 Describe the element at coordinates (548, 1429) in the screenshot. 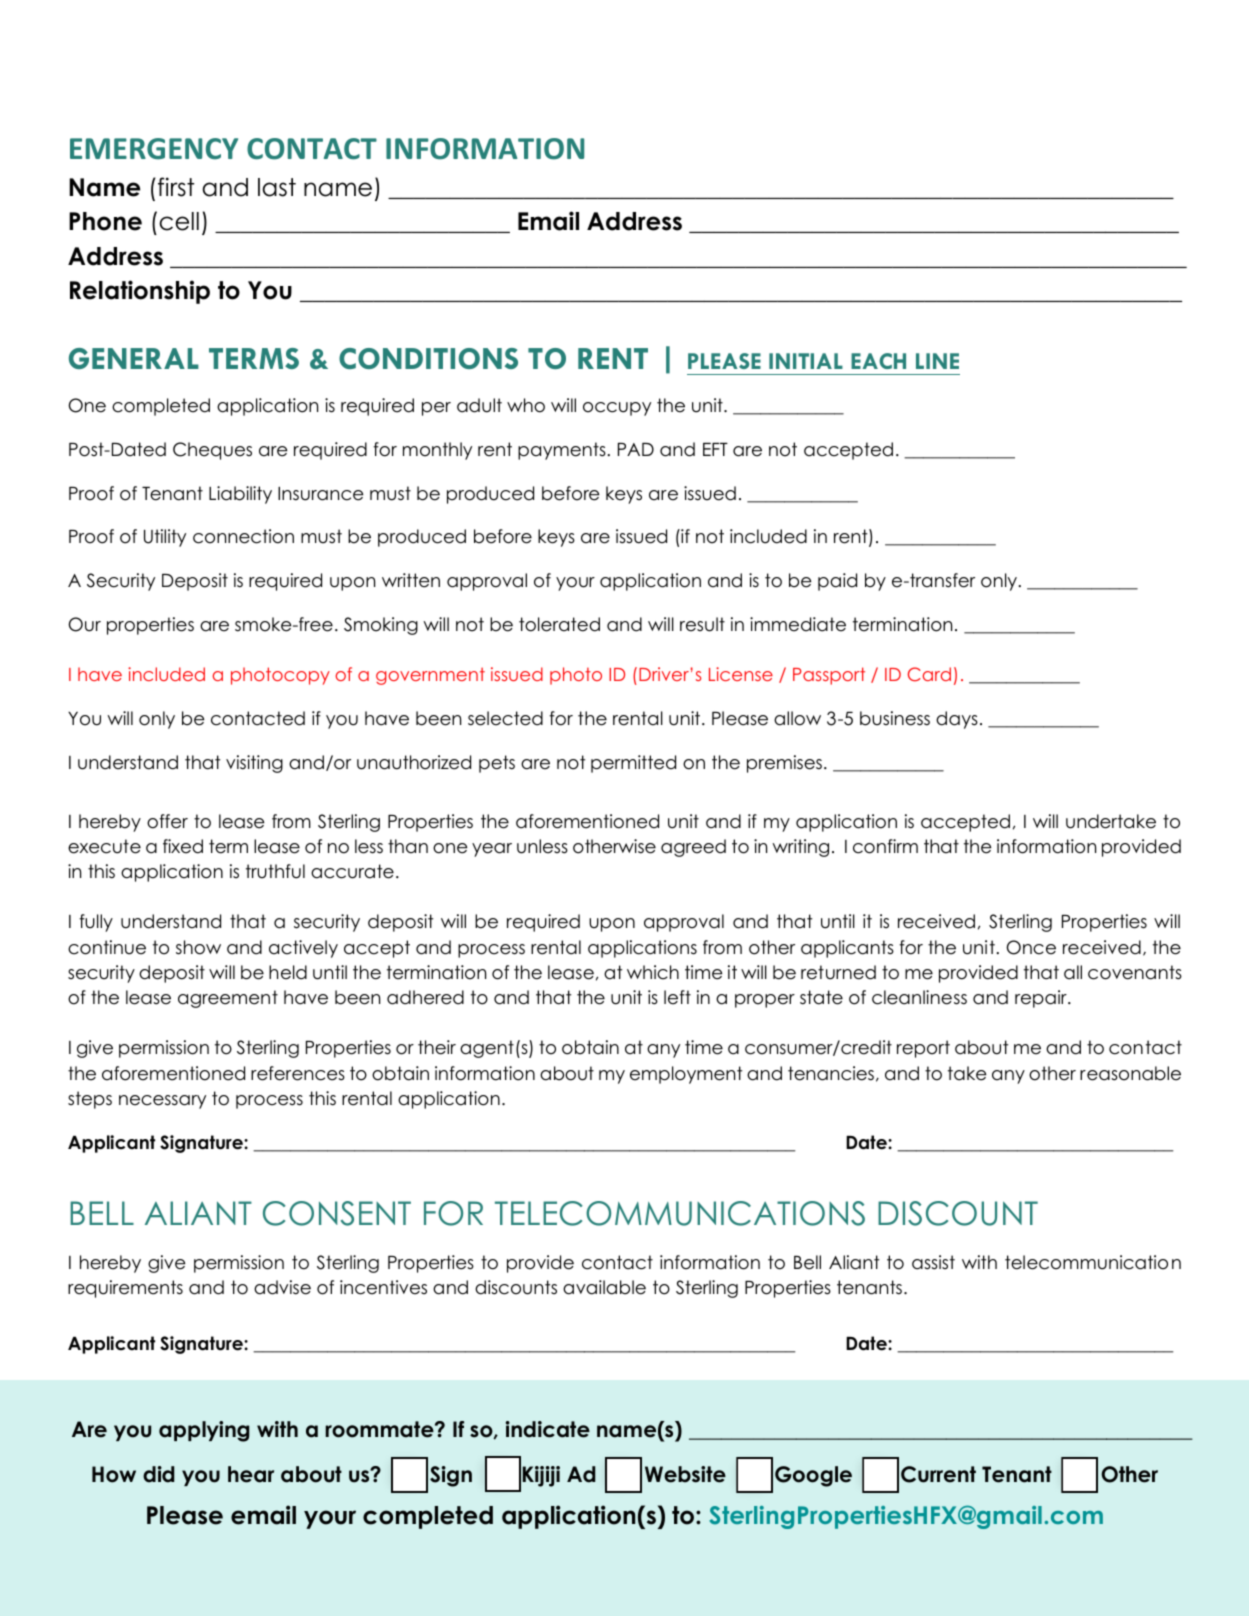

I see `indicate` at that location.
